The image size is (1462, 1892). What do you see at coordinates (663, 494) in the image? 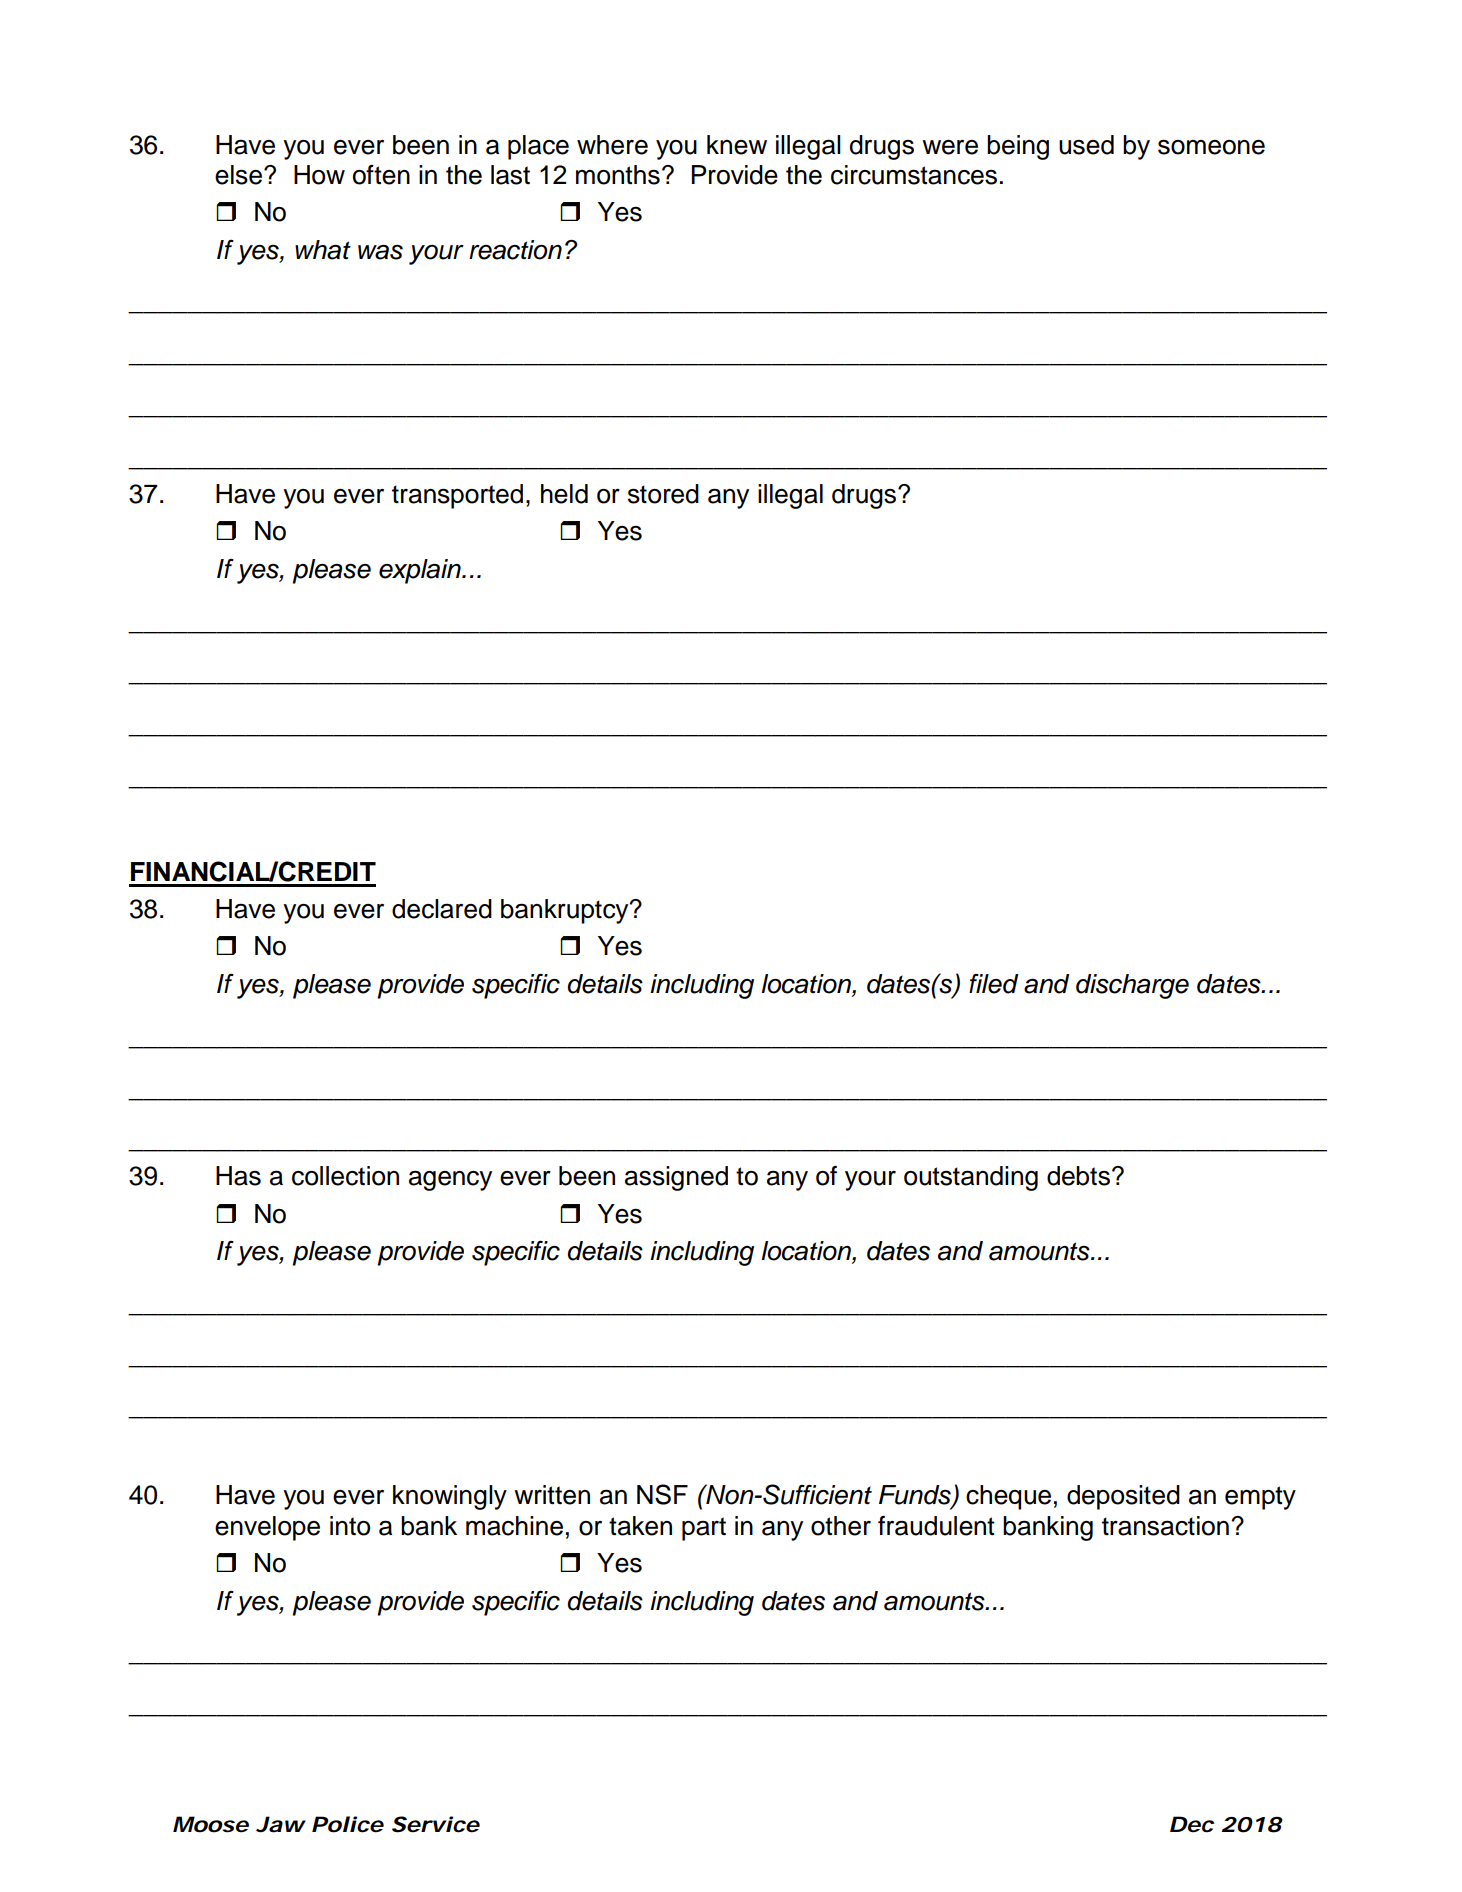
I see `stored` at bounding box center [663, 494].
